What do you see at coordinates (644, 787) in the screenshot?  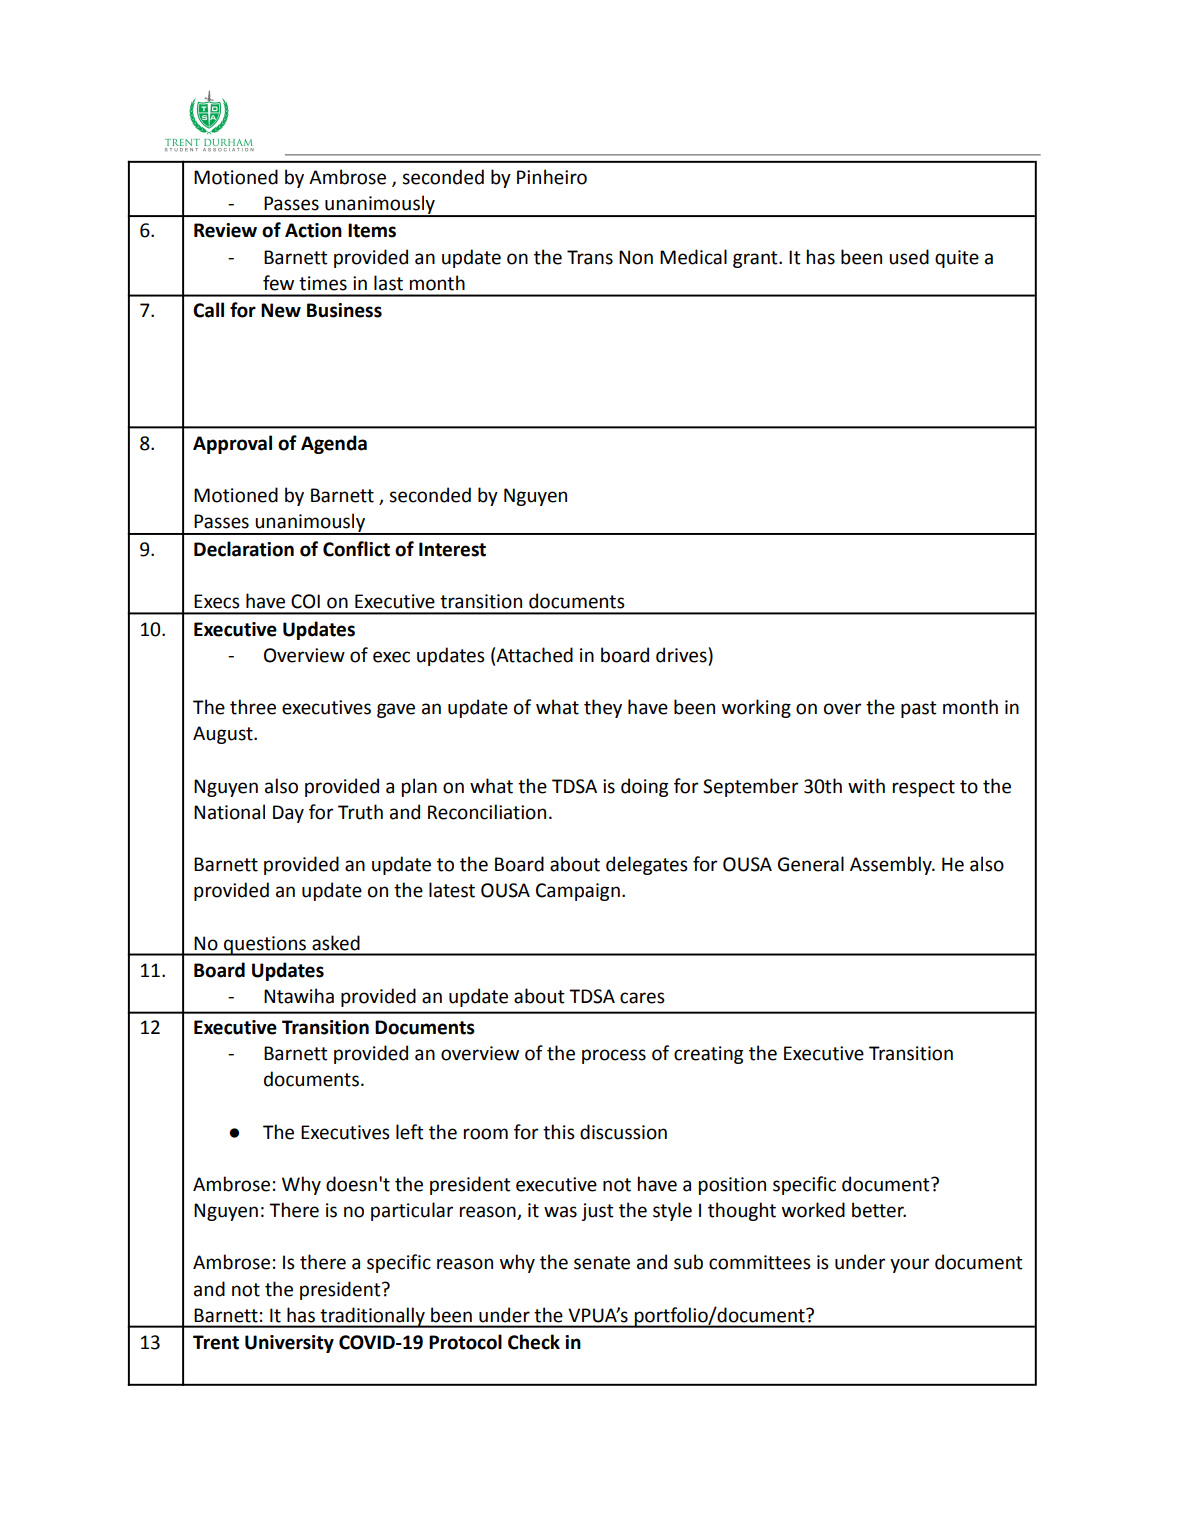 I see `doing` at bounding box center [644, 787].
